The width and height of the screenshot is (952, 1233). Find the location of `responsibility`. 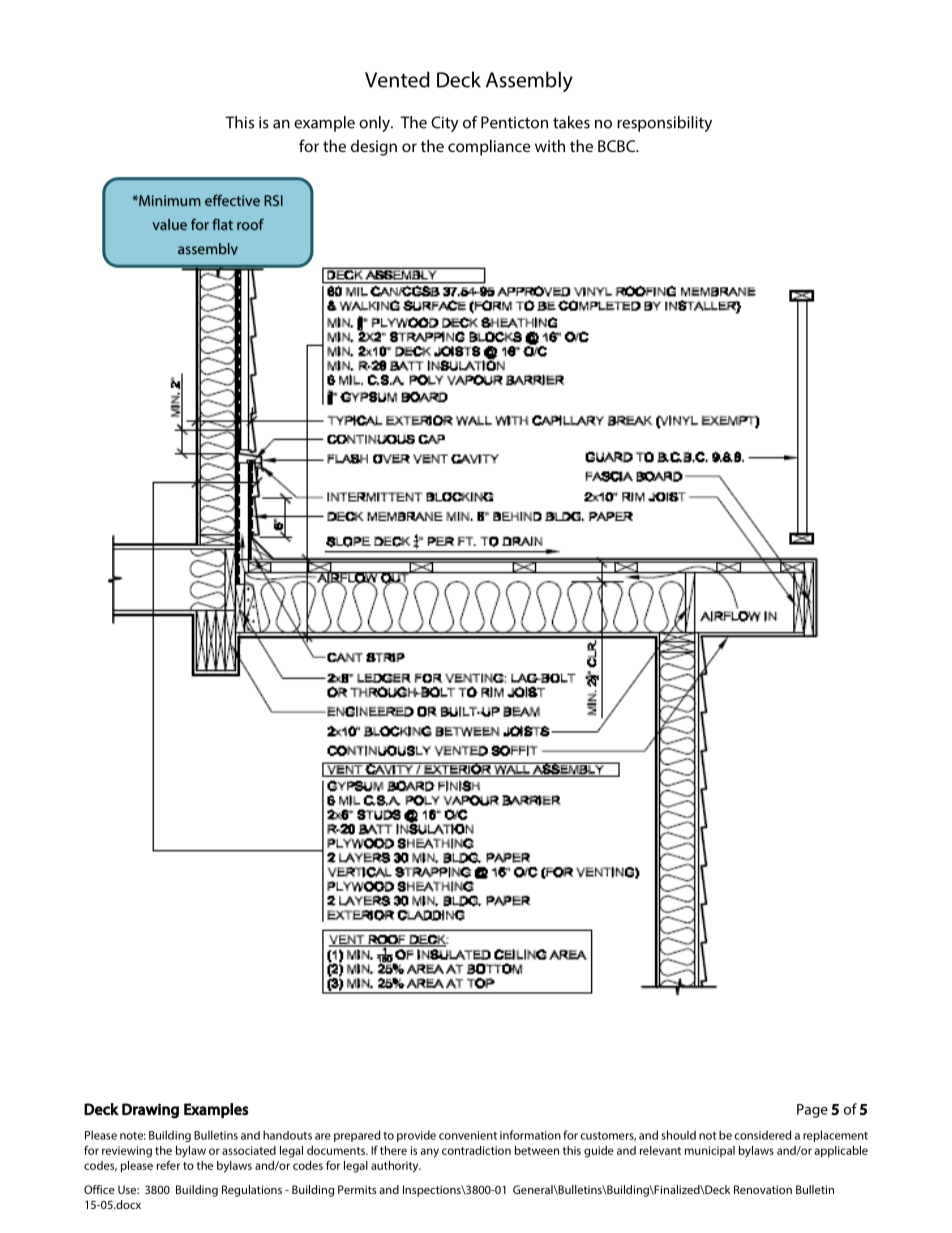

responsibility is located at coordinates (664, 124).
